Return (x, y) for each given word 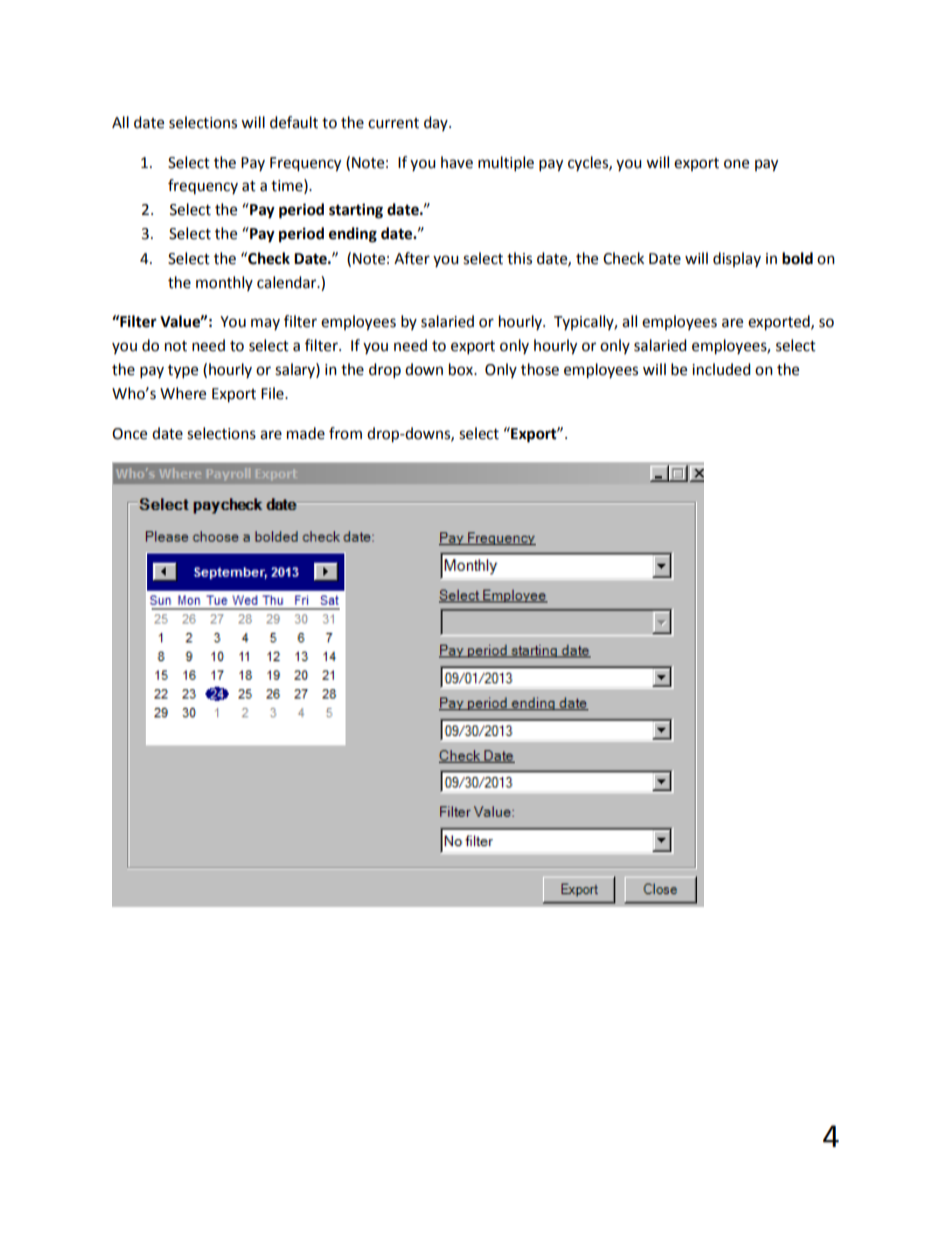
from (345, 433)
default (294, 122)
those (540, 369)
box (462, 369)
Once (129, 434)
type (183, 372)
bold (797, 258)
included (721, 369)
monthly (224, 283)
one (736, 164)
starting (356, 211)
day (437, 123)
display (737, 259)
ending (353, 235)
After (412, 258)
